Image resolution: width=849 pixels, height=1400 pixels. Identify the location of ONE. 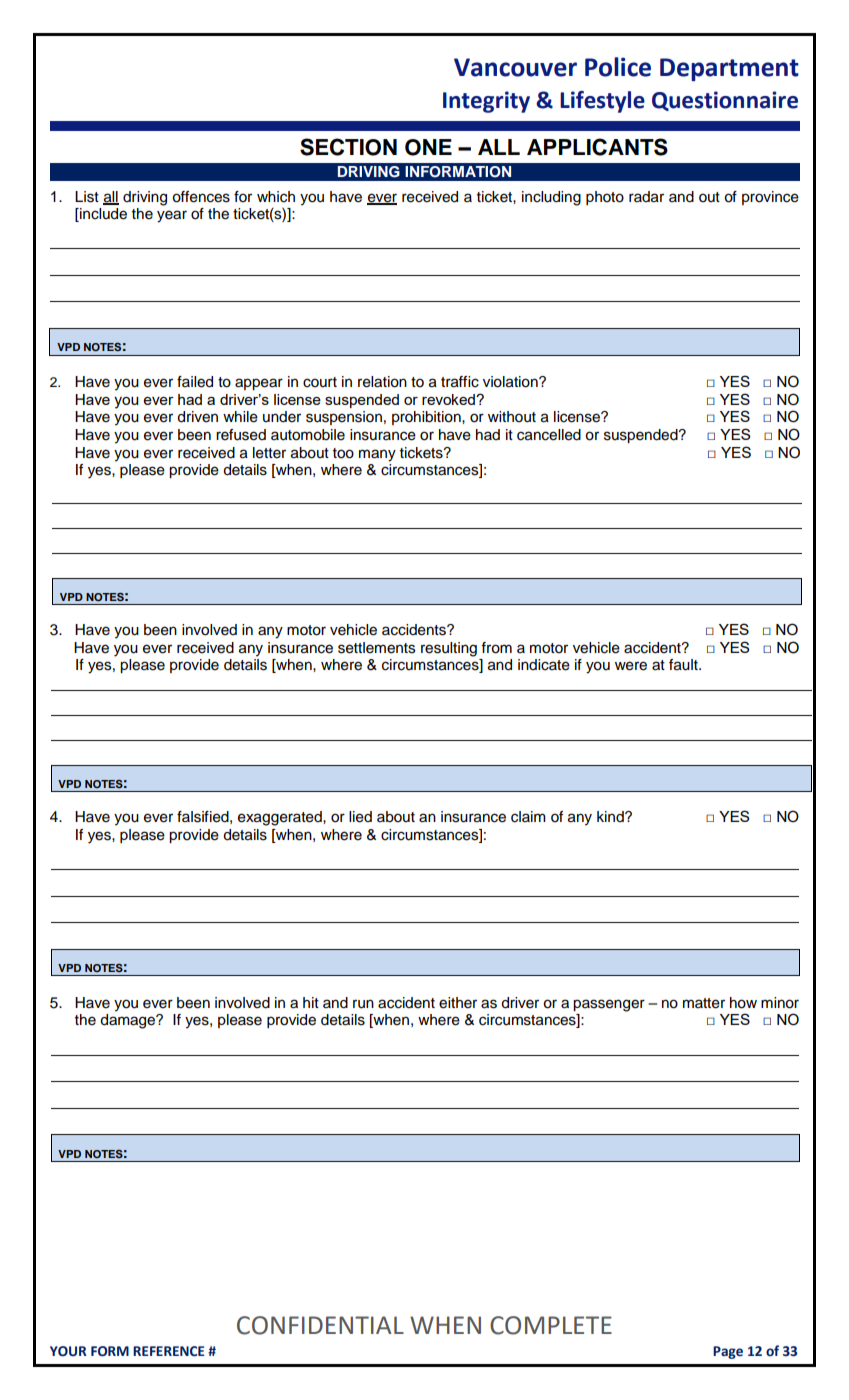
(428, 147).
